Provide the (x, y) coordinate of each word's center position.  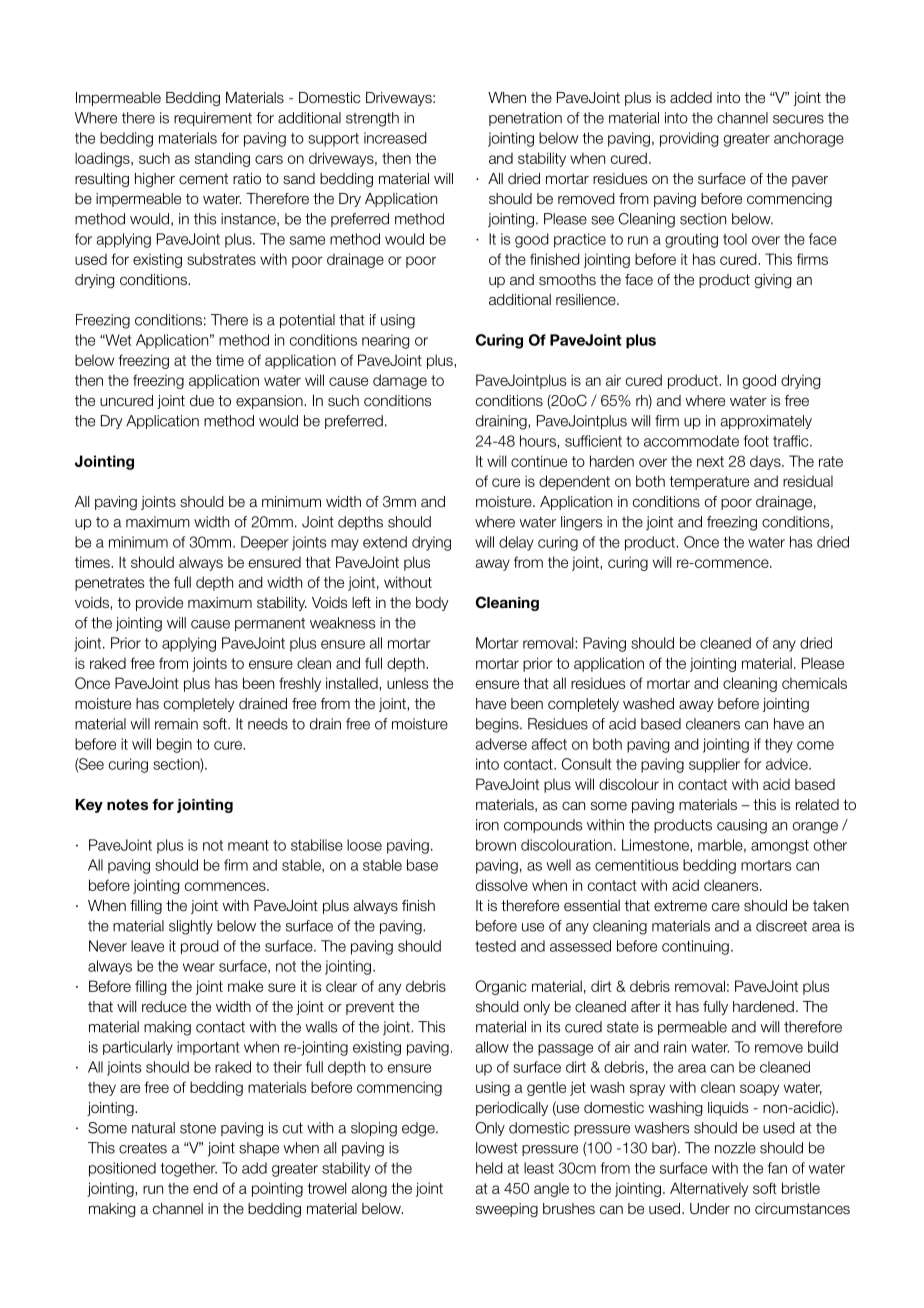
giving (773, 281)
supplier (714, 765)
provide (159, 604)
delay (516, 543)
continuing (695, 947)
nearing (386, 341)
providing (689, 139)
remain (176, 724)
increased (395, 138)
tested (495, 946)
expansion (270, 402)
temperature (709, 483)
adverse (501, 744)
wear (199, 967)
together (188, 1169)
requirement (213, 119)
